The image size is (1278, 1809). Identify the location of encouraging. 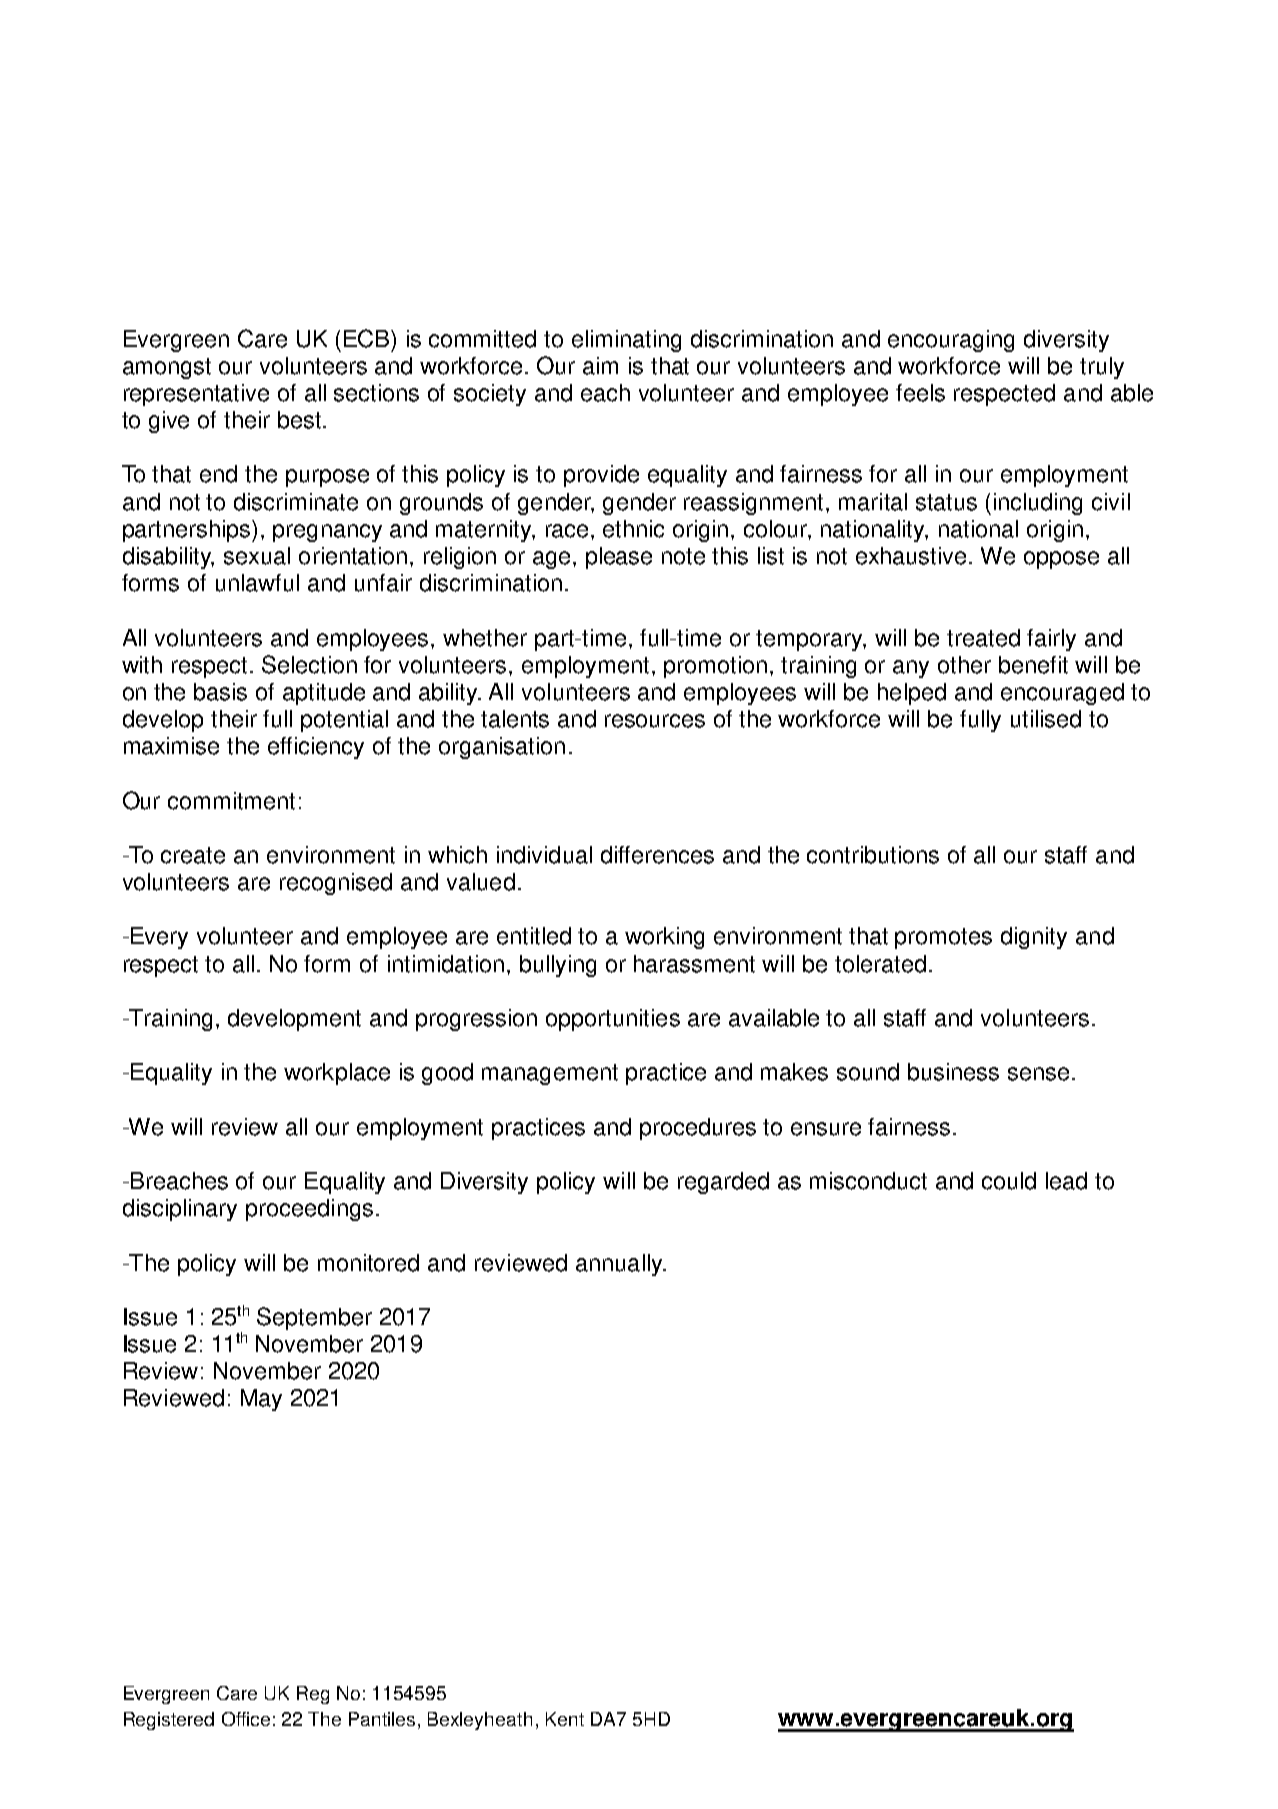
(951, 341).
